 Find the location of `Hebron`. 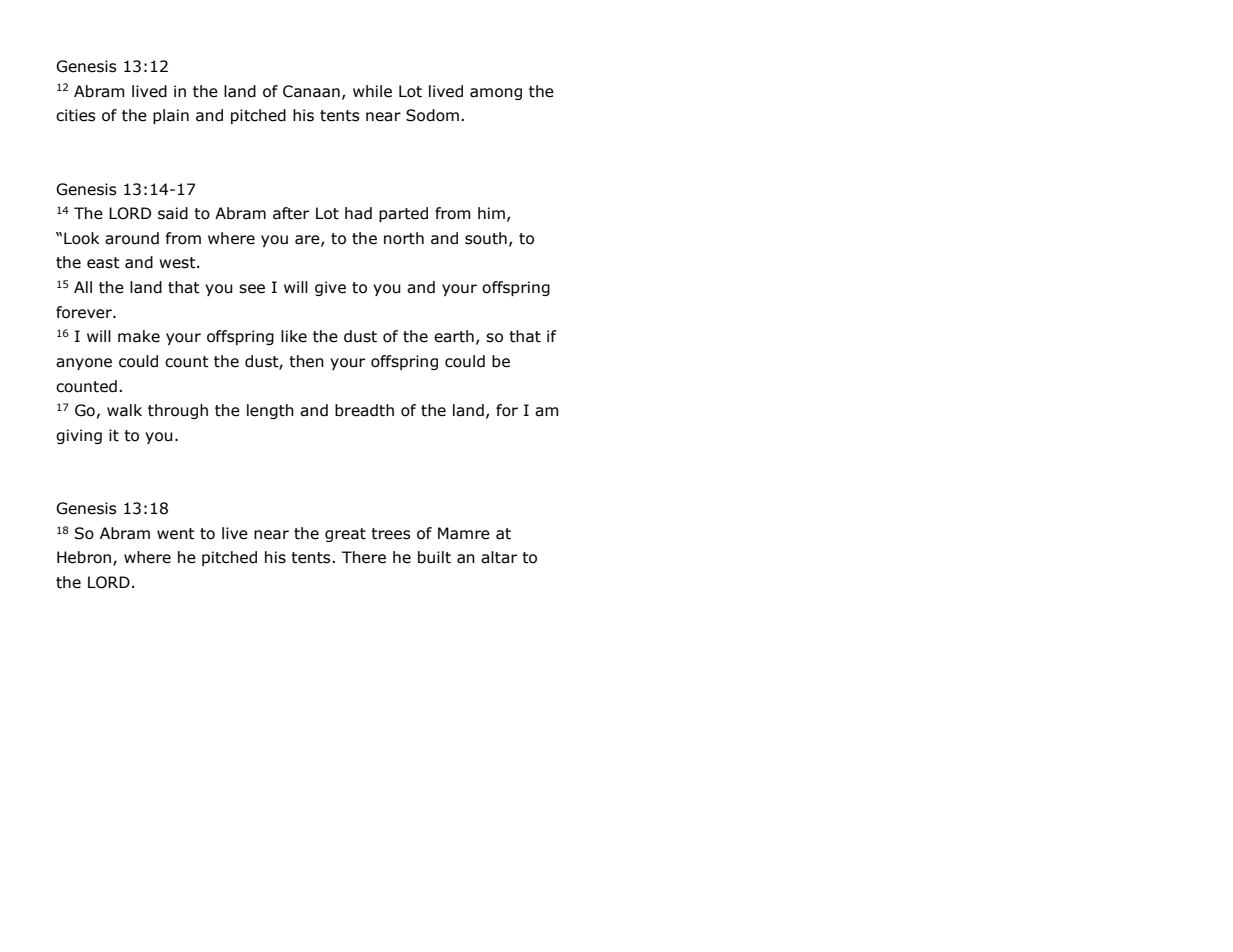

Hebron is located at coordinates (84, 557).
